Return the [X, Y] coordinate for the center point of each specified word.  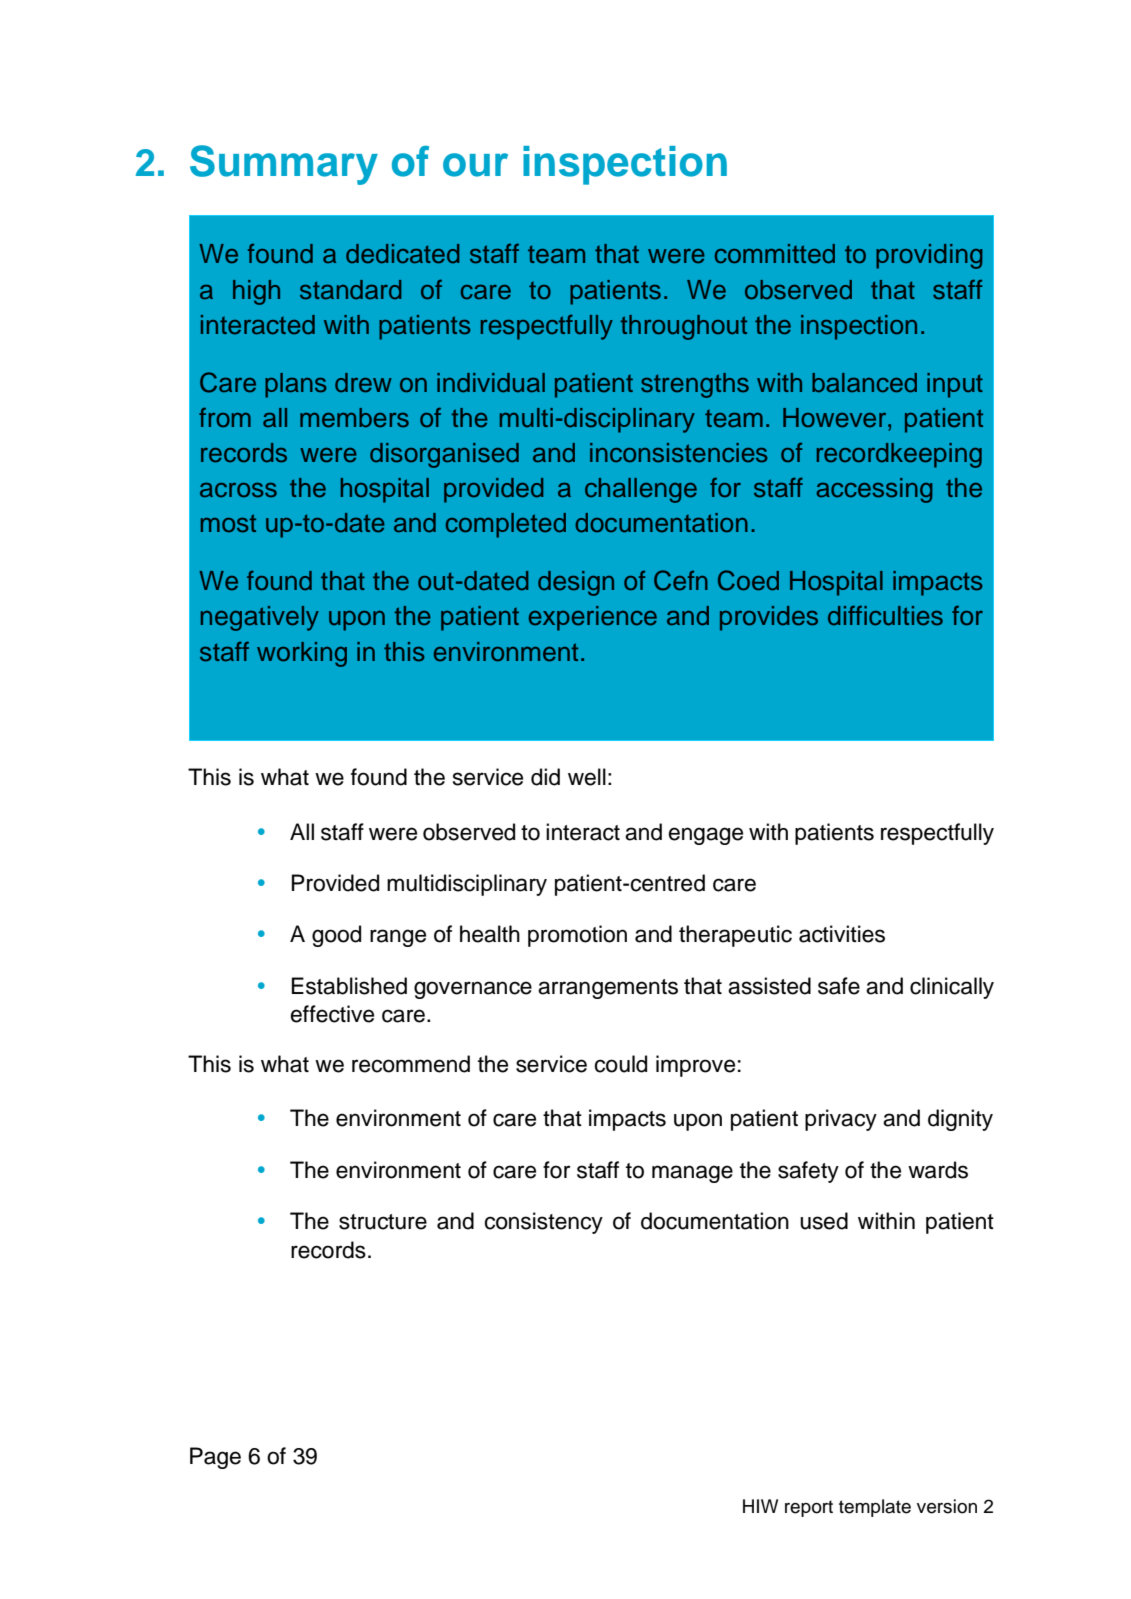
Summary [284, 165]
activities [842, 934]
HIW [760, 1506]
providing [929, 256]
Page [215, 1458]
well [587, 777]
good [336, 936]
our [475, 165]
